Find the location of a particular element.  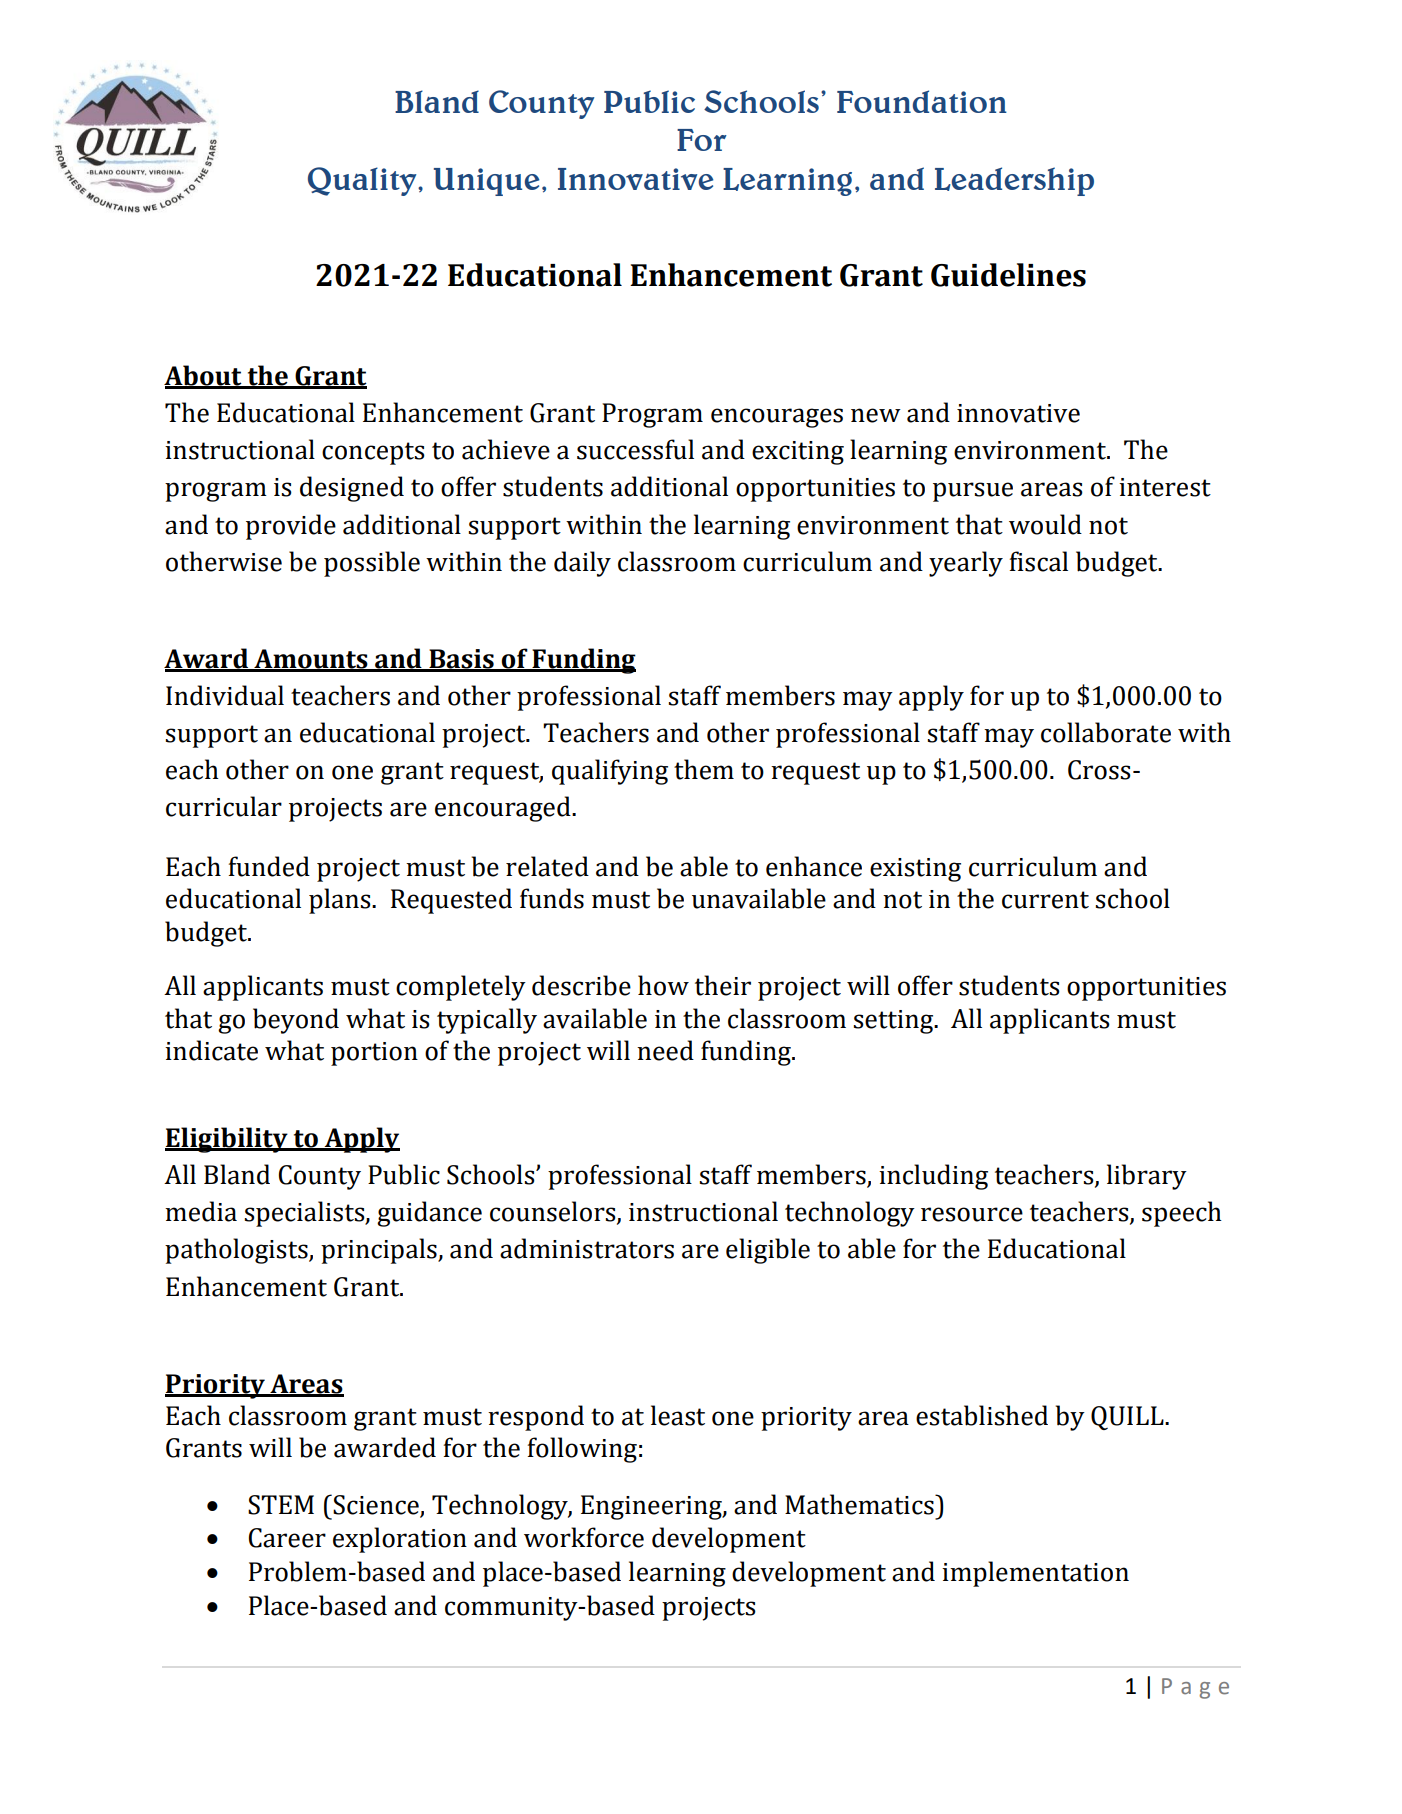

Career is located at coordinates (287, 1538).
